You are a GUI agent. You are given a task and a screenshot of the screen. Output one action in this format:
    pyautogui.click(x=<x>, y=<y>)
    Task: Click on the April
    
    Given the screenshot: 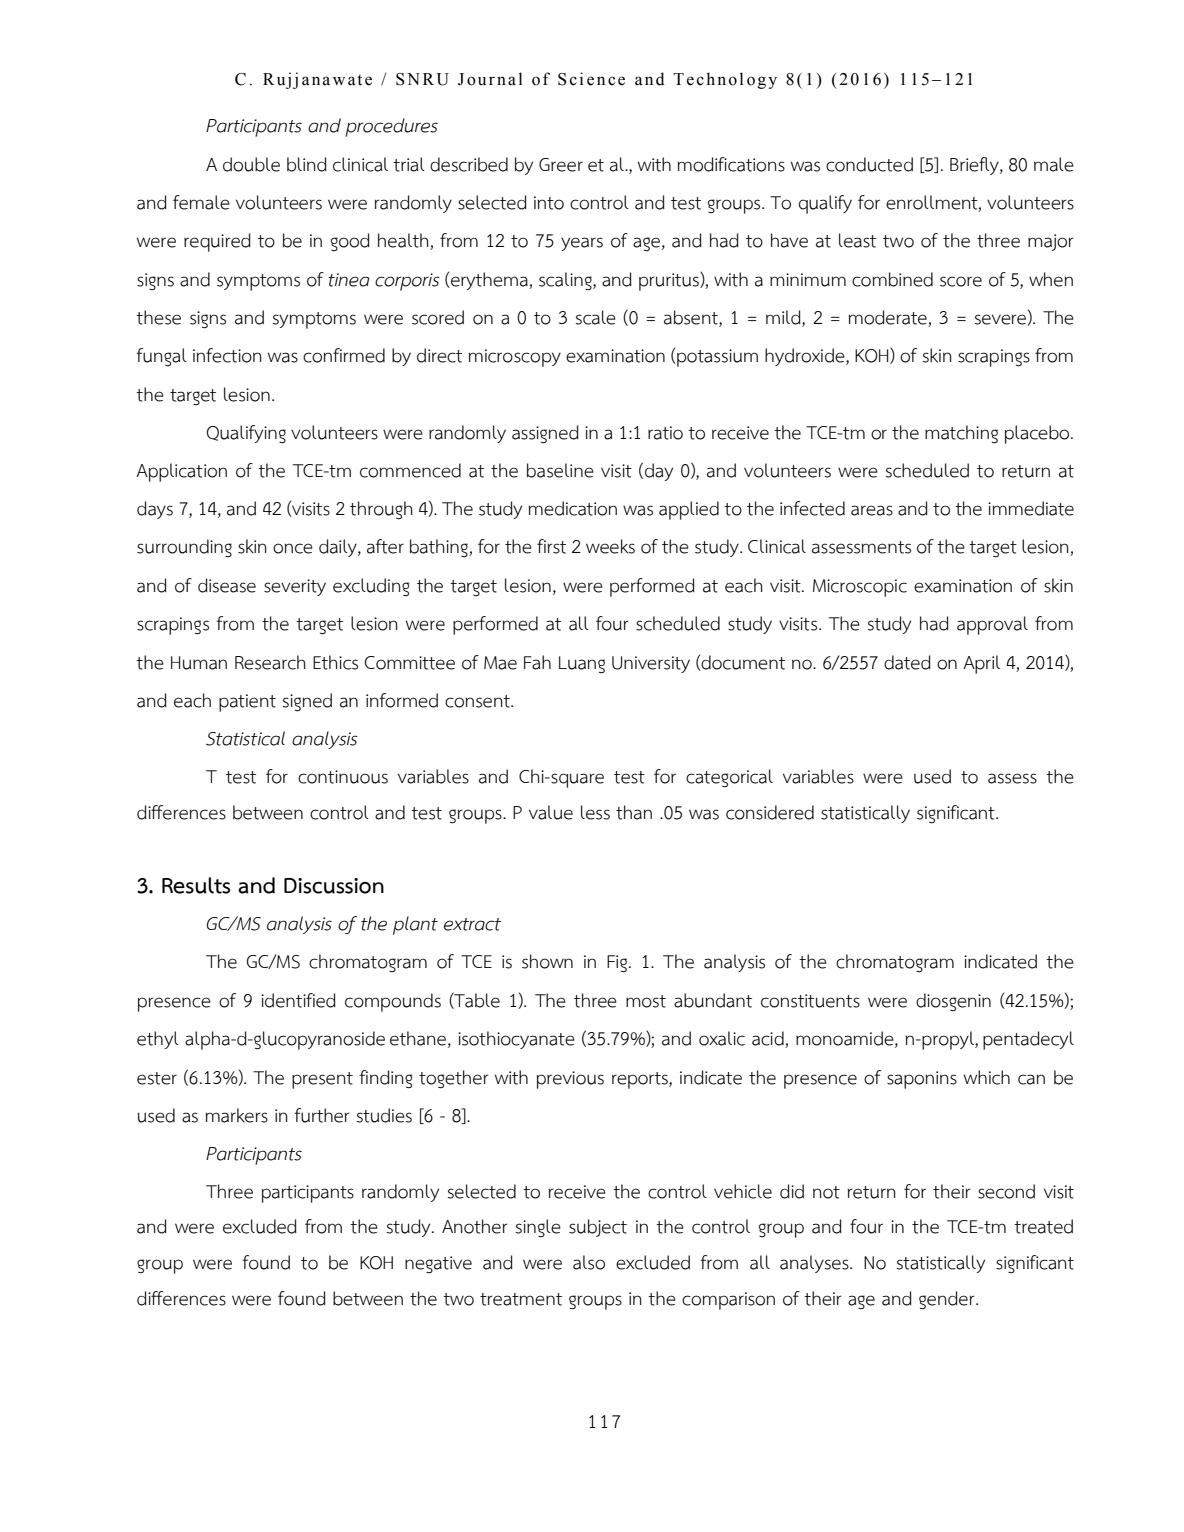 What is the action you would take?
    pyautogui.click(x=981, y=664)
